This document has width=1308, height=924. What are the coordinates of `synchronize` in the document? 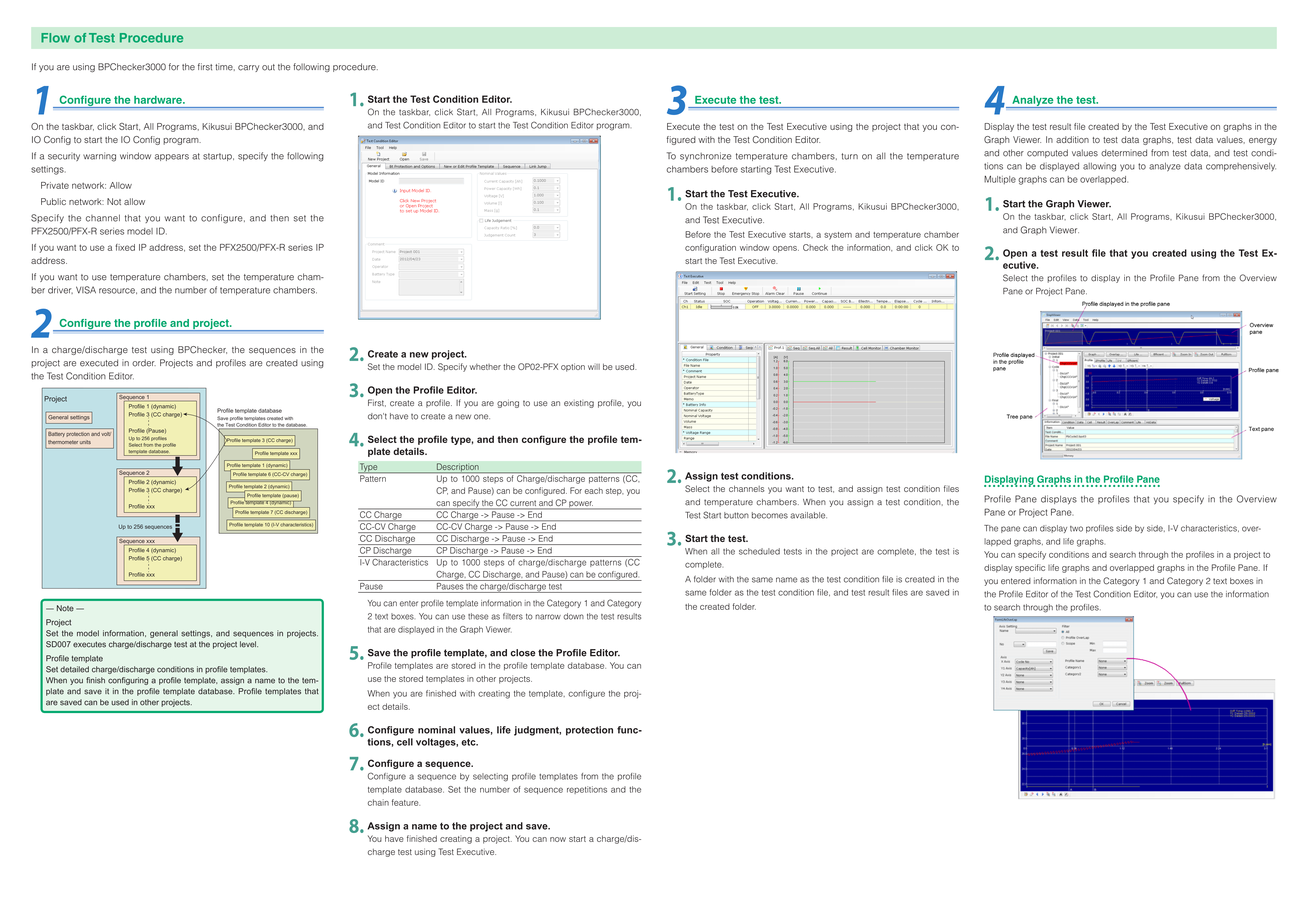 It's located at (705, 156).
